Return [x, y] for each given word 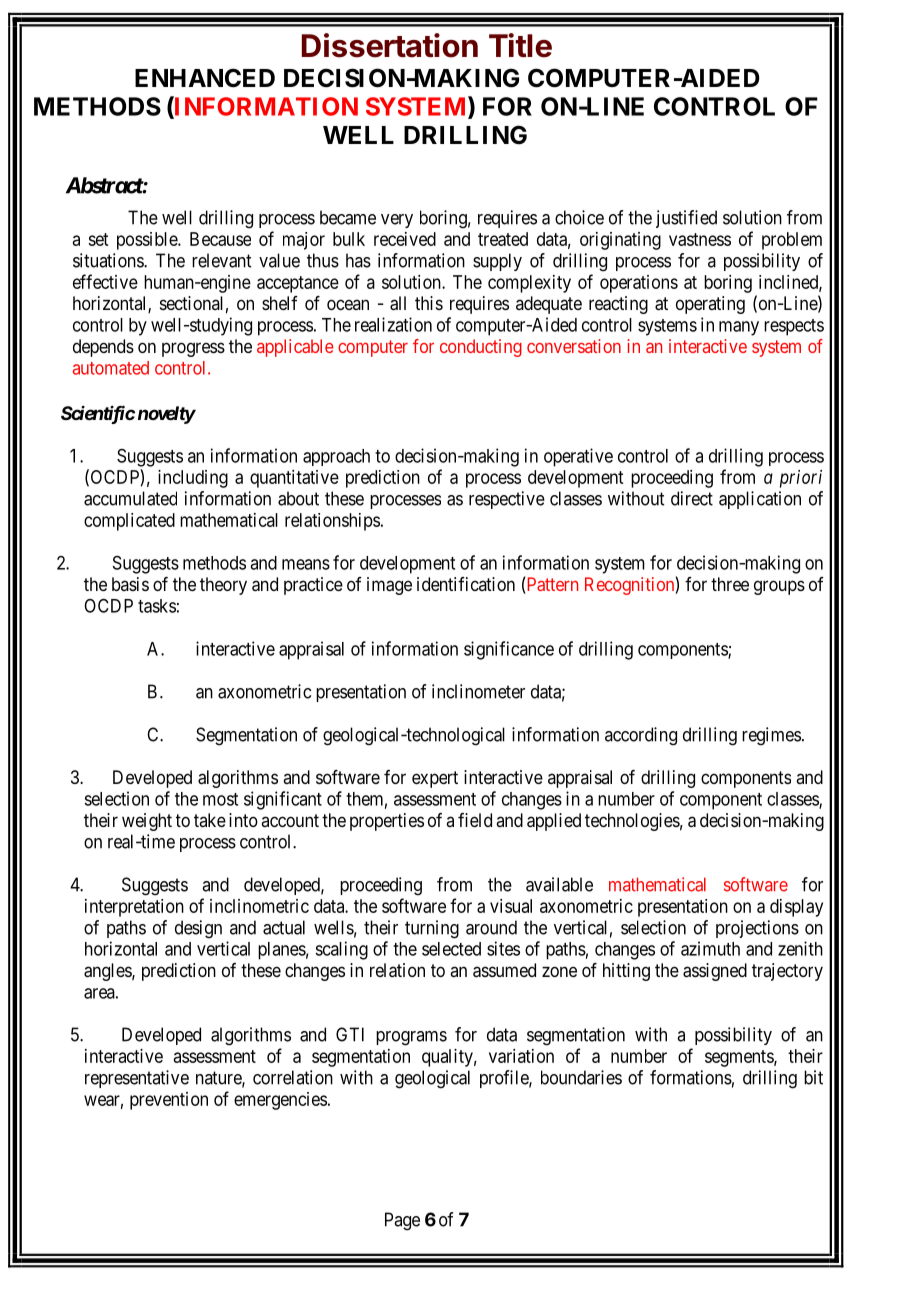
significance [509, 650]
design [198, 929]
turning [432, 929]
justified [686, 219]
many [739, 328]
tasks [157, 606]
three [730, 584]
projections [757, 929]
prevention [169, 1101]
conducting [481, 348]
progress [193, 349]
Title [520, 45]
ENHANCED [205, 78]
